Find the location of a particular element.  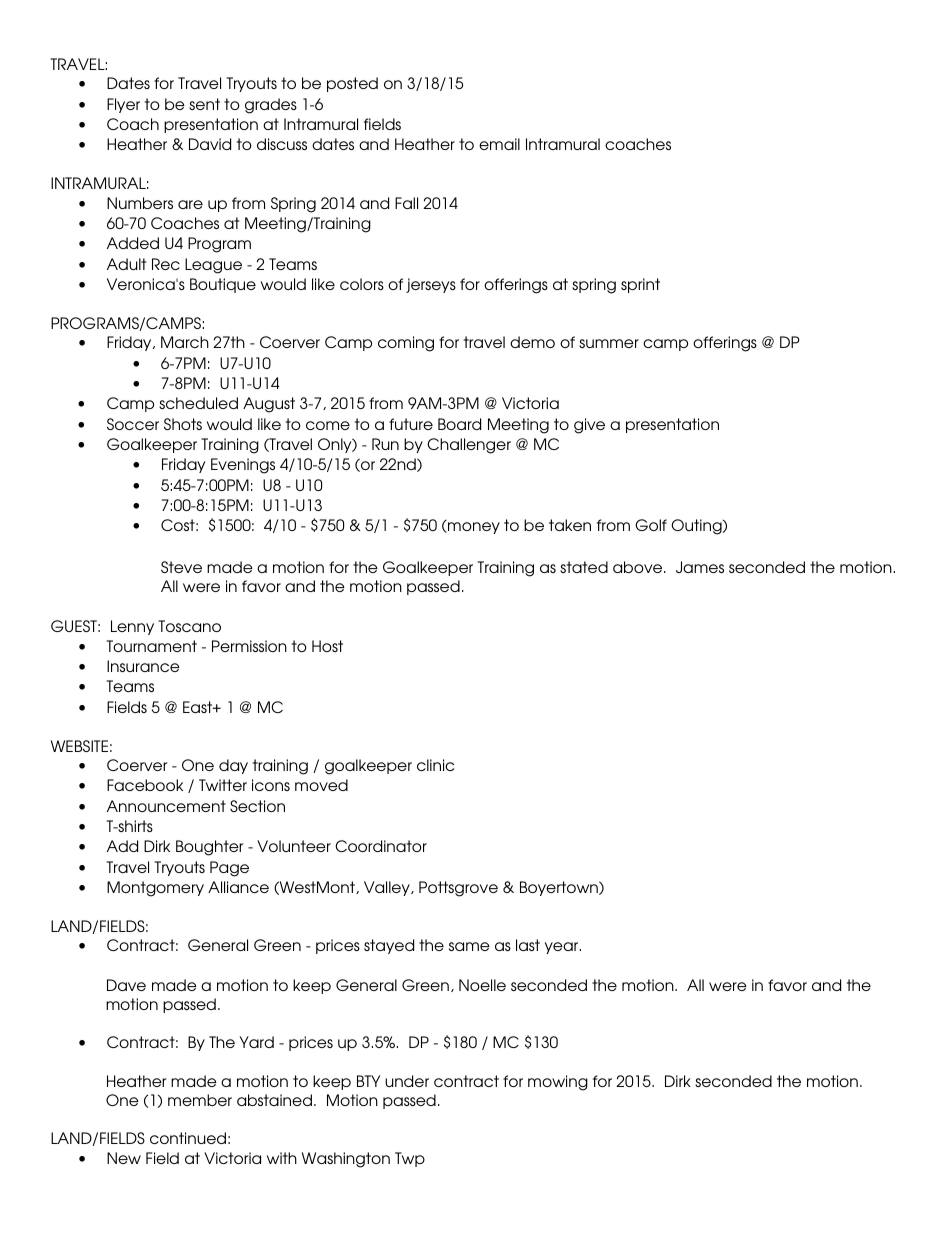

Run is located at coordinates (385, 444).
